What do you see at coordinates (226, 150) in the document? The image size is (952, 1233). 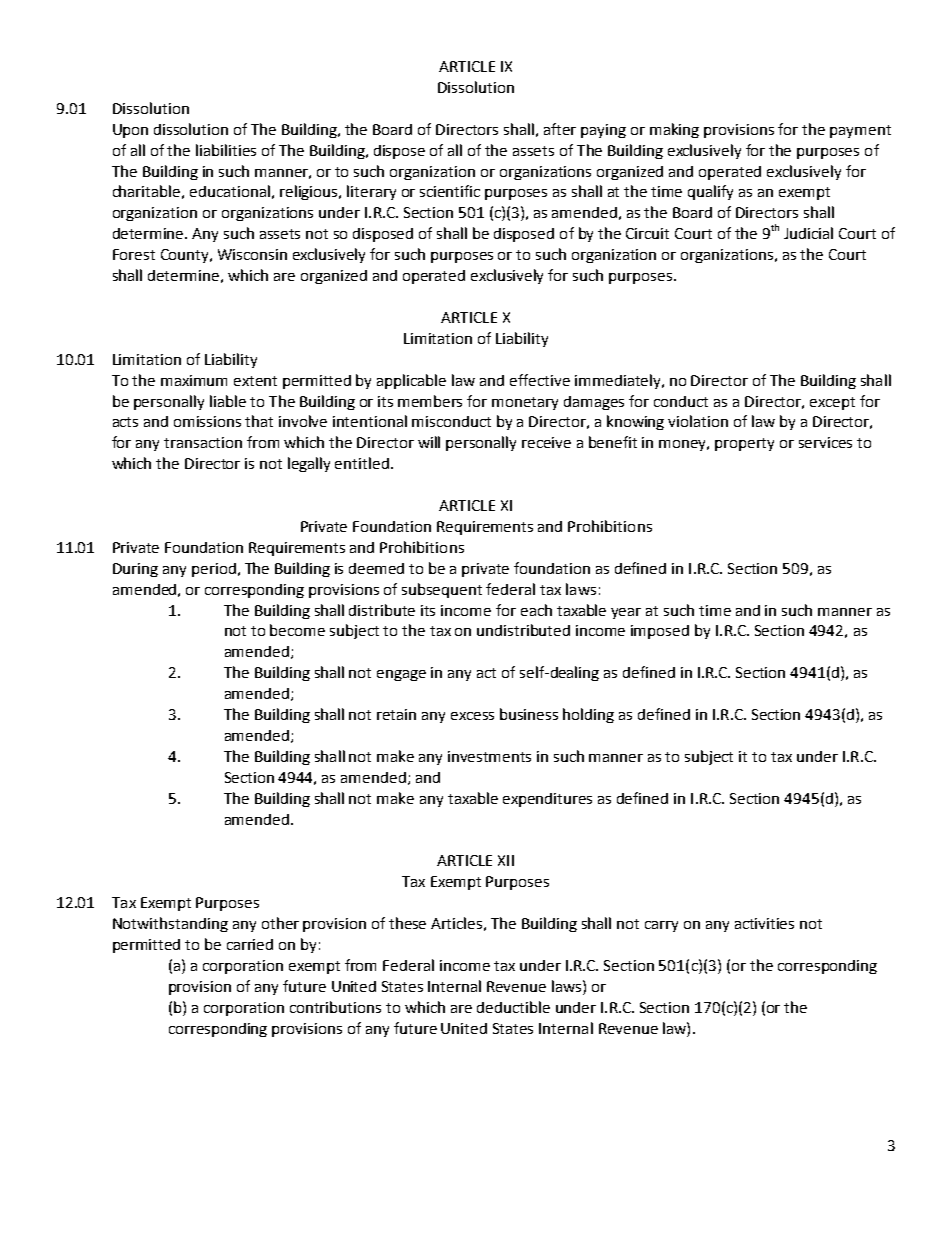 I see `liabilities` at bounding box center [226, 150].
